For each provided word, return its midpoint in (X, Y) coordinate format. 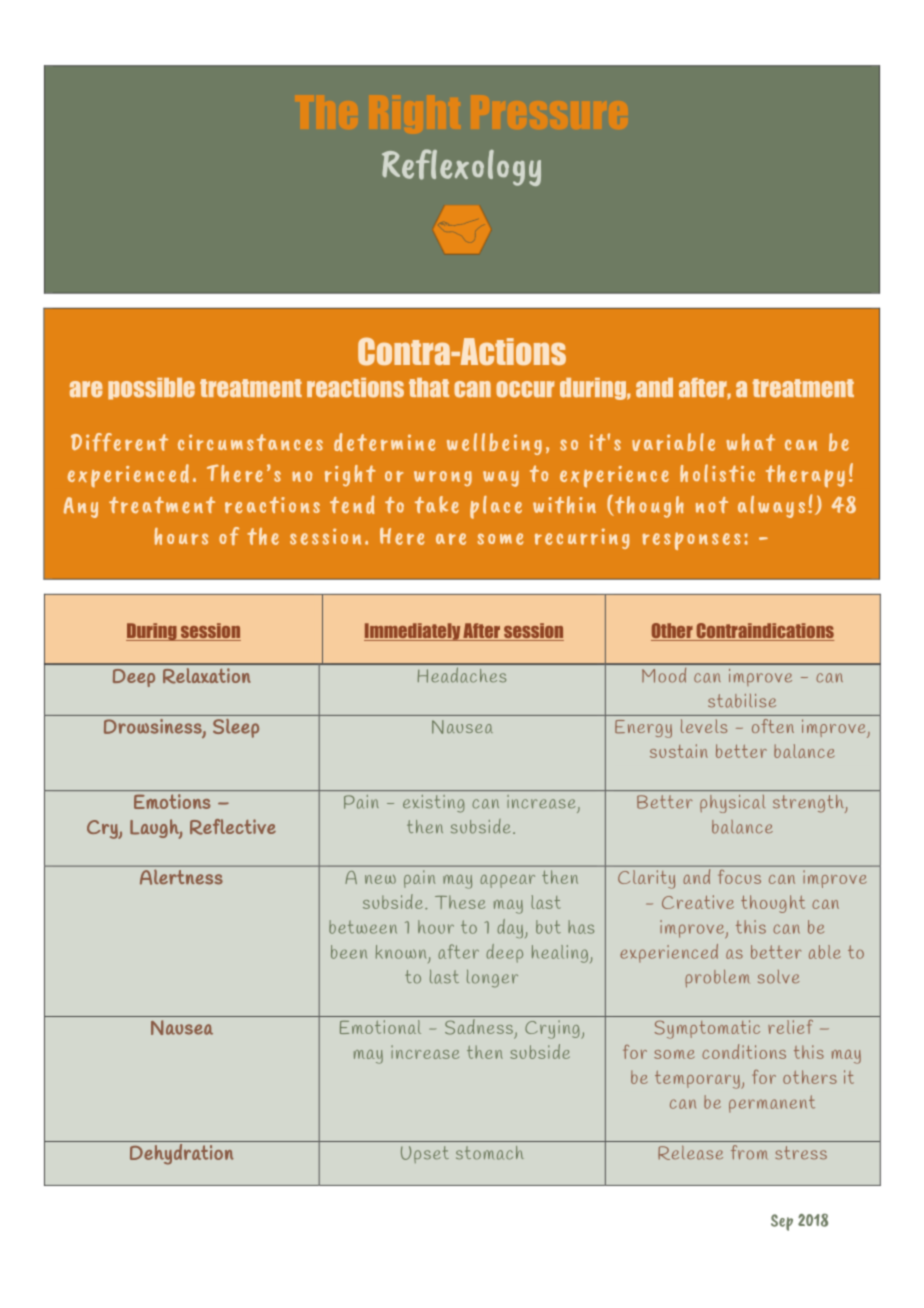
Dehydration (182, 1154)
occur (525, 389)
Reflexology (461, 167)
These (460, 902)
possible (151, 389)
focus (740, 877)
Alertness (181, 877)
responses (691, 541)
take (437, 504)
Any (81, 507)
